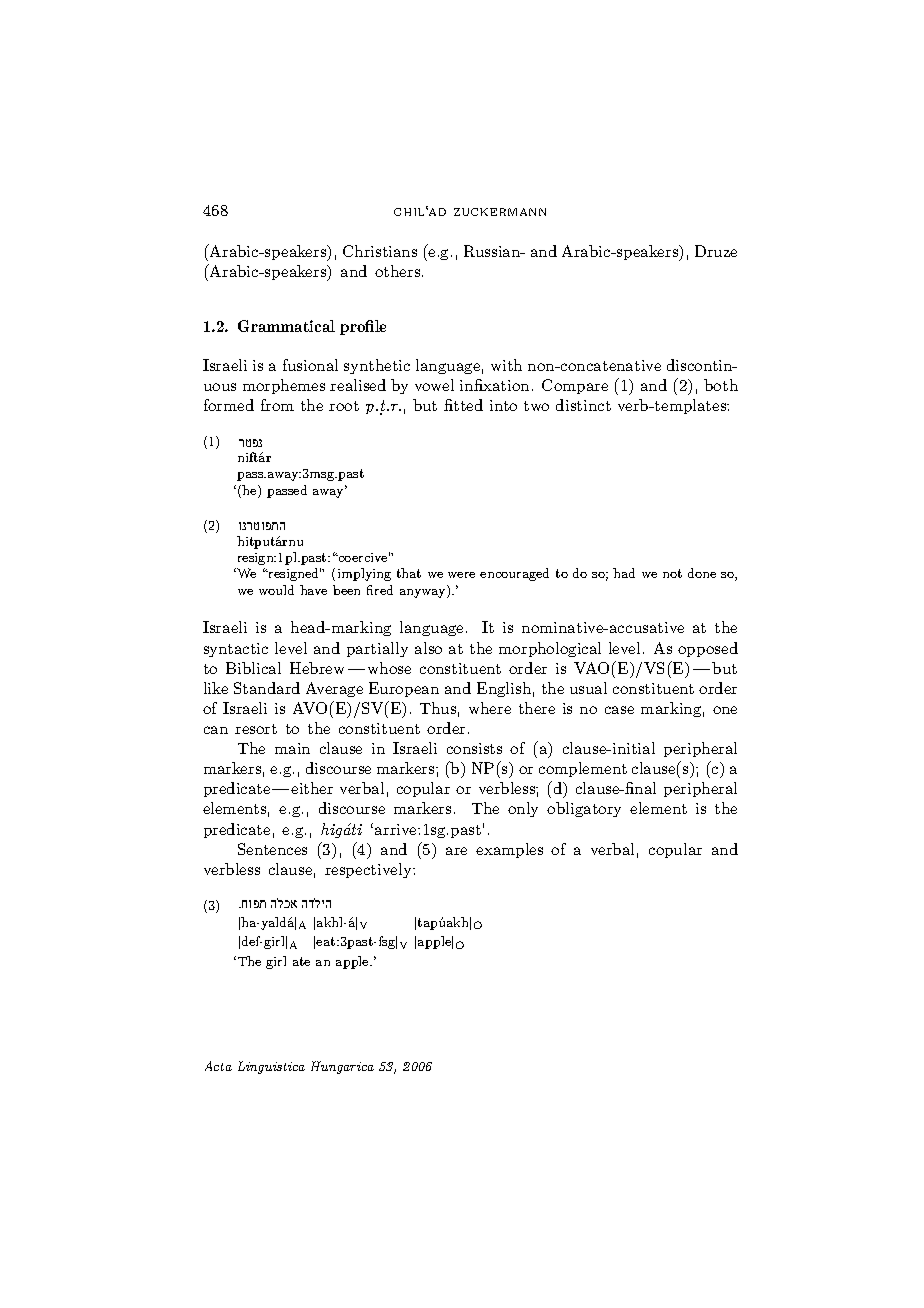  Describe the element at coordinates (218, 1066) in the screenshot. I see `Acta` at that location.
